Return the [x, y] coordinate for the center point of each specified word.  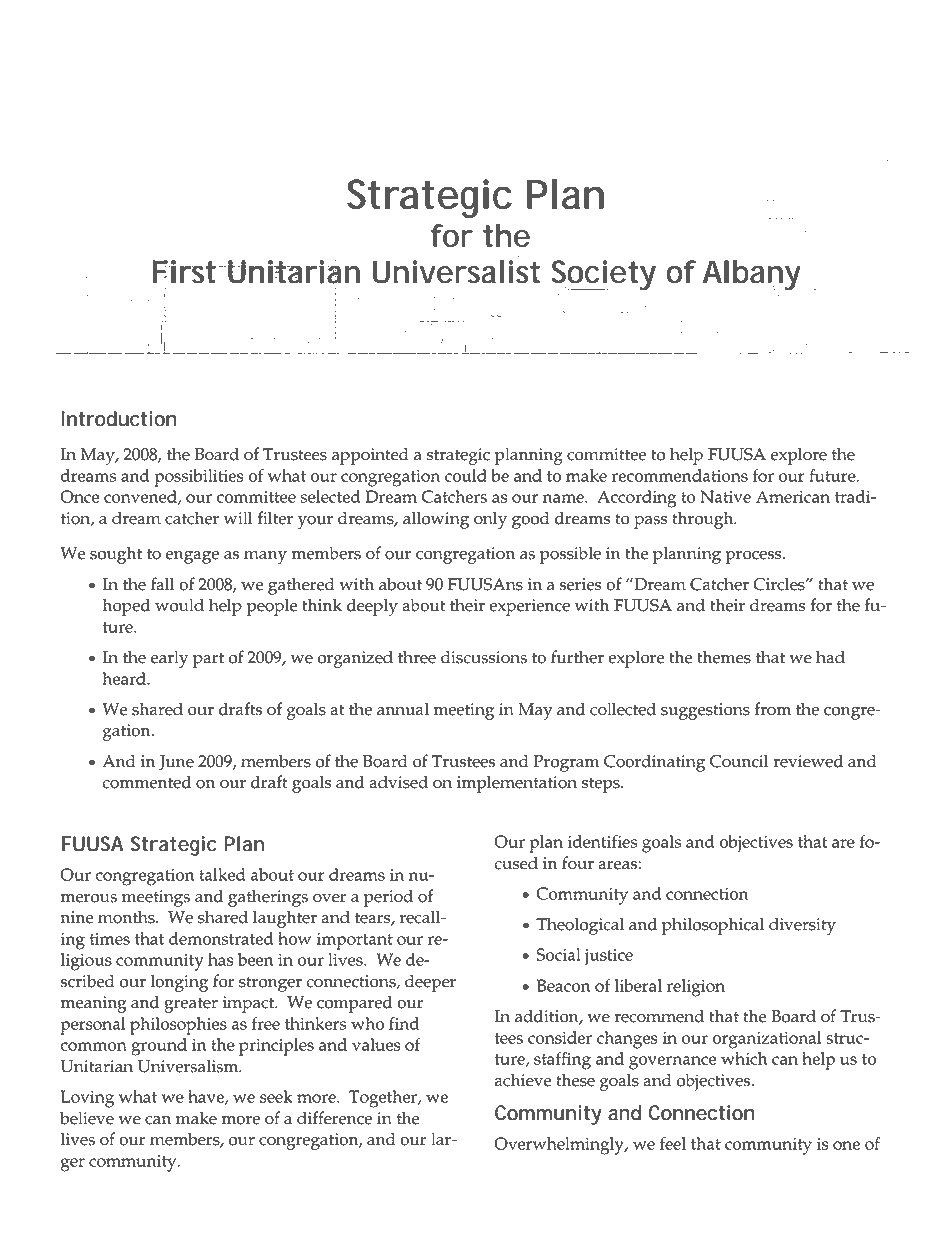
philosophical [713, 926]
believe [87, 1118]
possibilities [198, 478]
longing [179, 983]
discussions [484, 657]
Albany [750, 276]
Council [739, 761]
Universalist [456, 272]
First [185, 272]
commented [146, 782]
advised [398, 782]
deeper [430, 983]
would [179, 605]
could [466, 475]
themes [724, 657]
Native [725, 496]
